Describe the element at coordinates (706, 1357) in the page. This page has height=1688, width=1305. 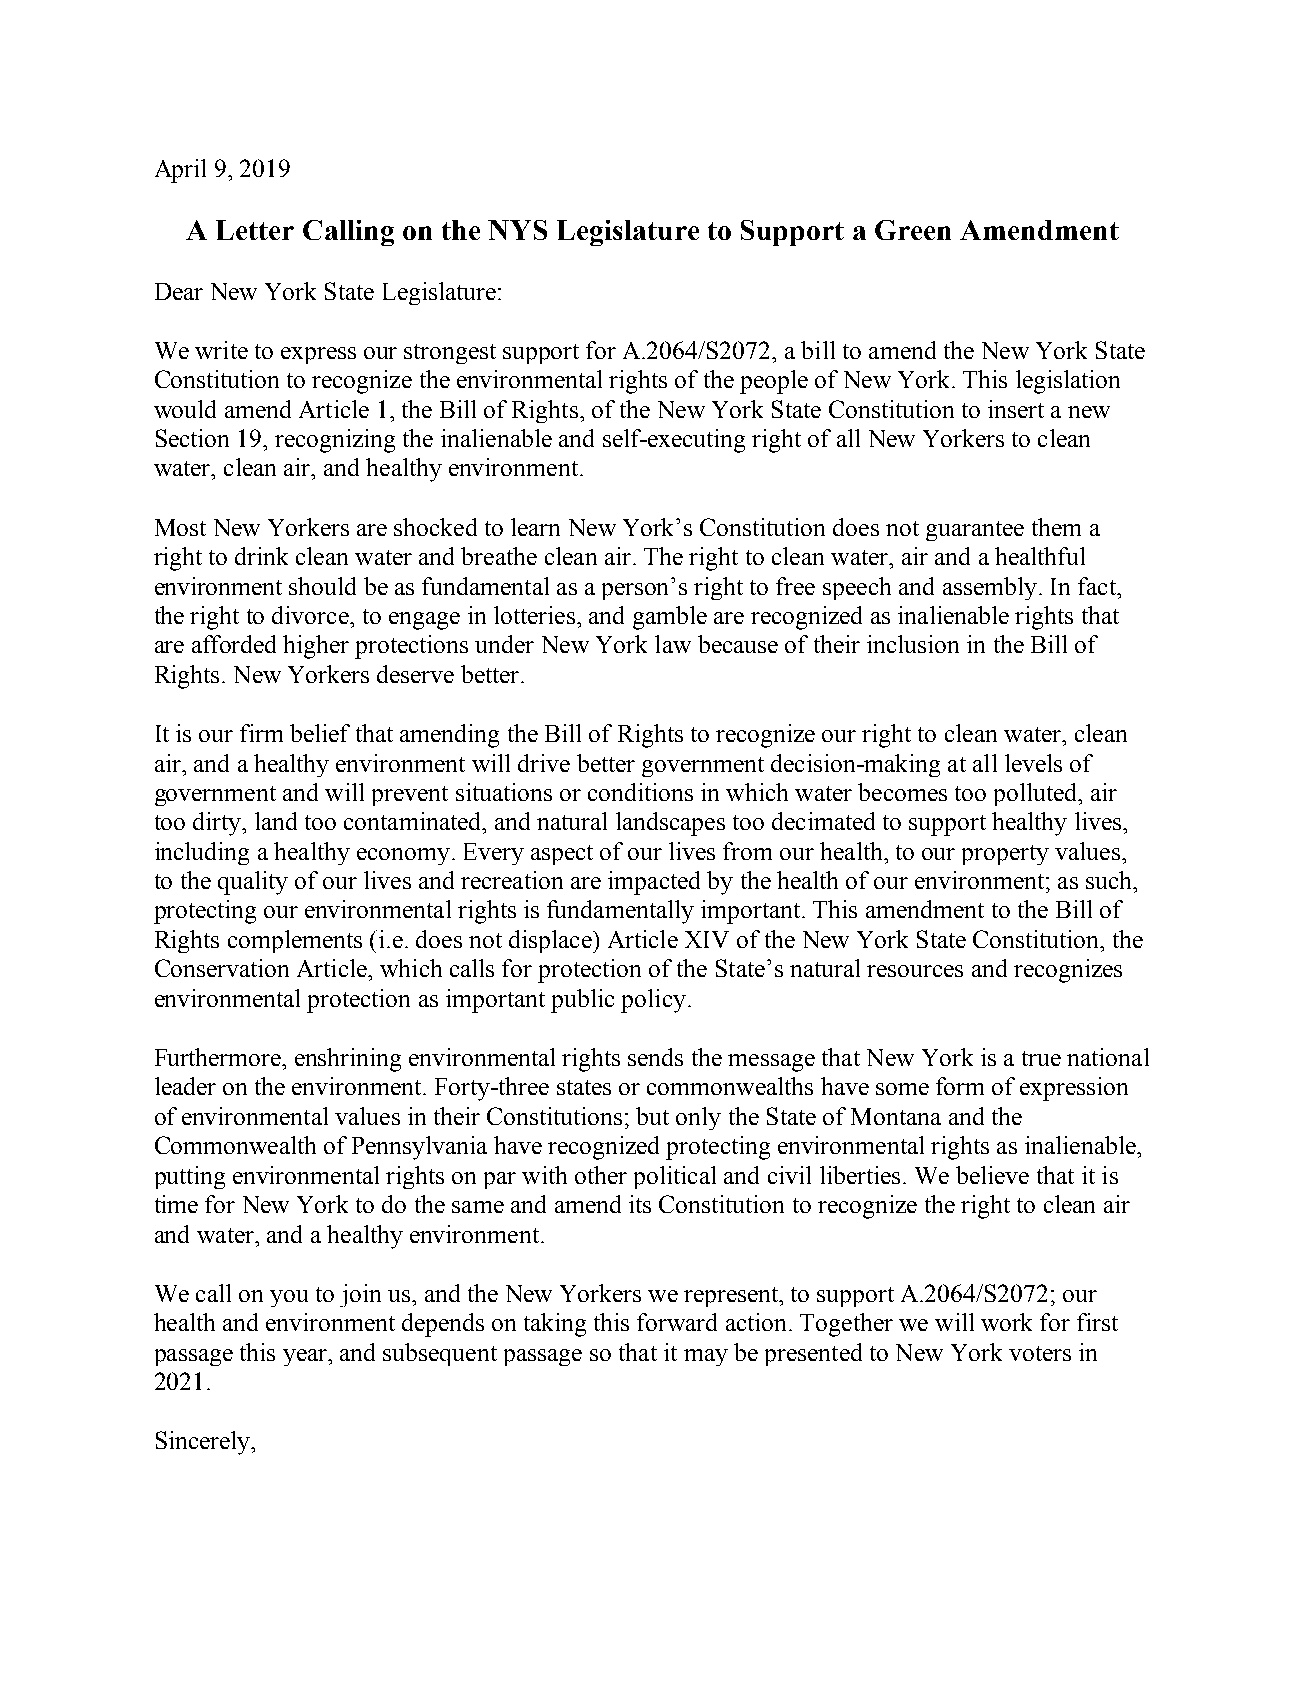
I see `may` at that location.
